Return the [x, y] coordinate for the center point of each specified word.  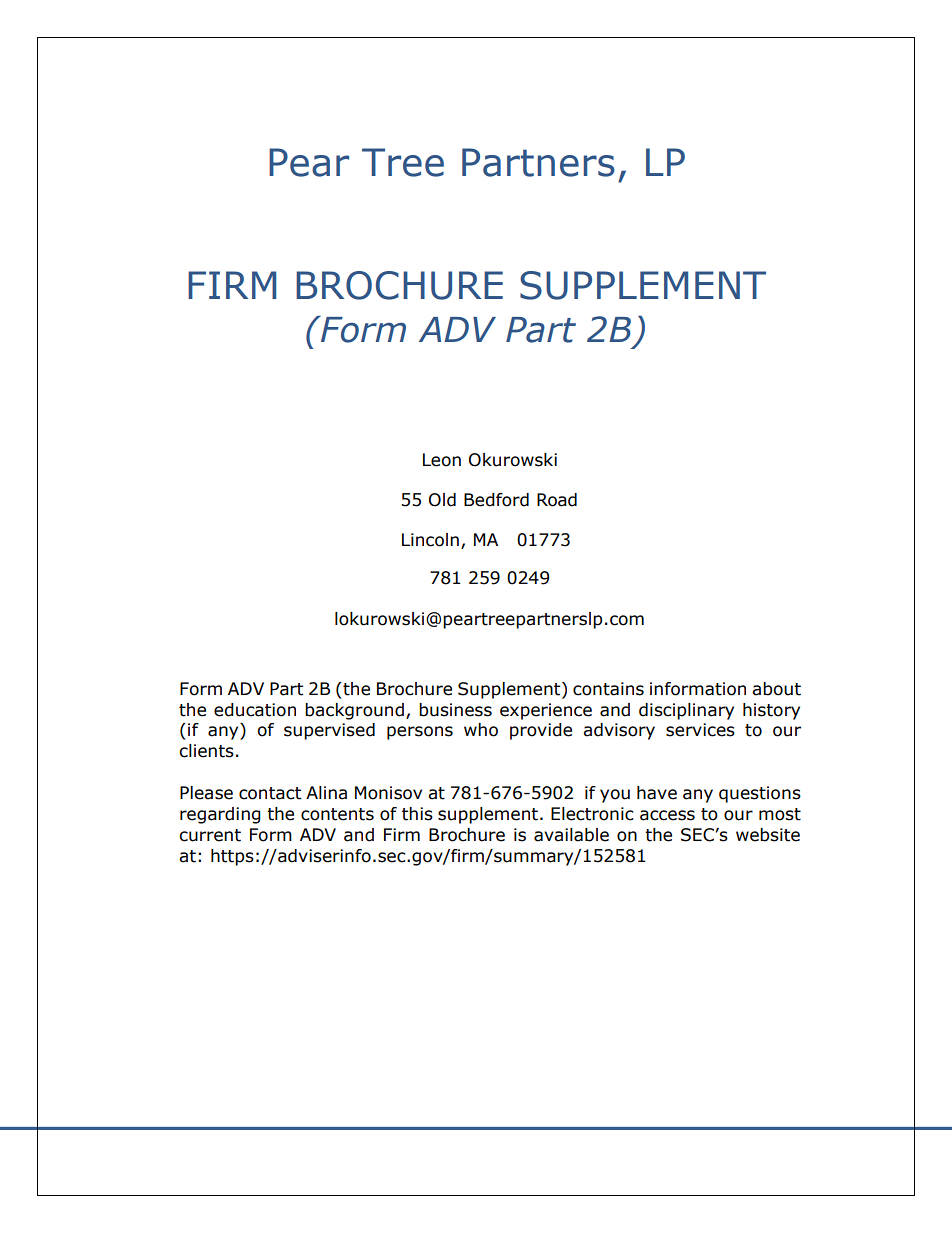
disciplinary [686, 711]
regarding [220, 815]
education [255, 710]
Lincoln [430, 540]
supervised [329, 731]
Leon [442, 460]
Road [557, 500]
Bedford [496, 500]
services [700, 730]
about [776, 689]
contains [608, 689]
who [481, 730]
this [417, 814]
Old [442, 500]
